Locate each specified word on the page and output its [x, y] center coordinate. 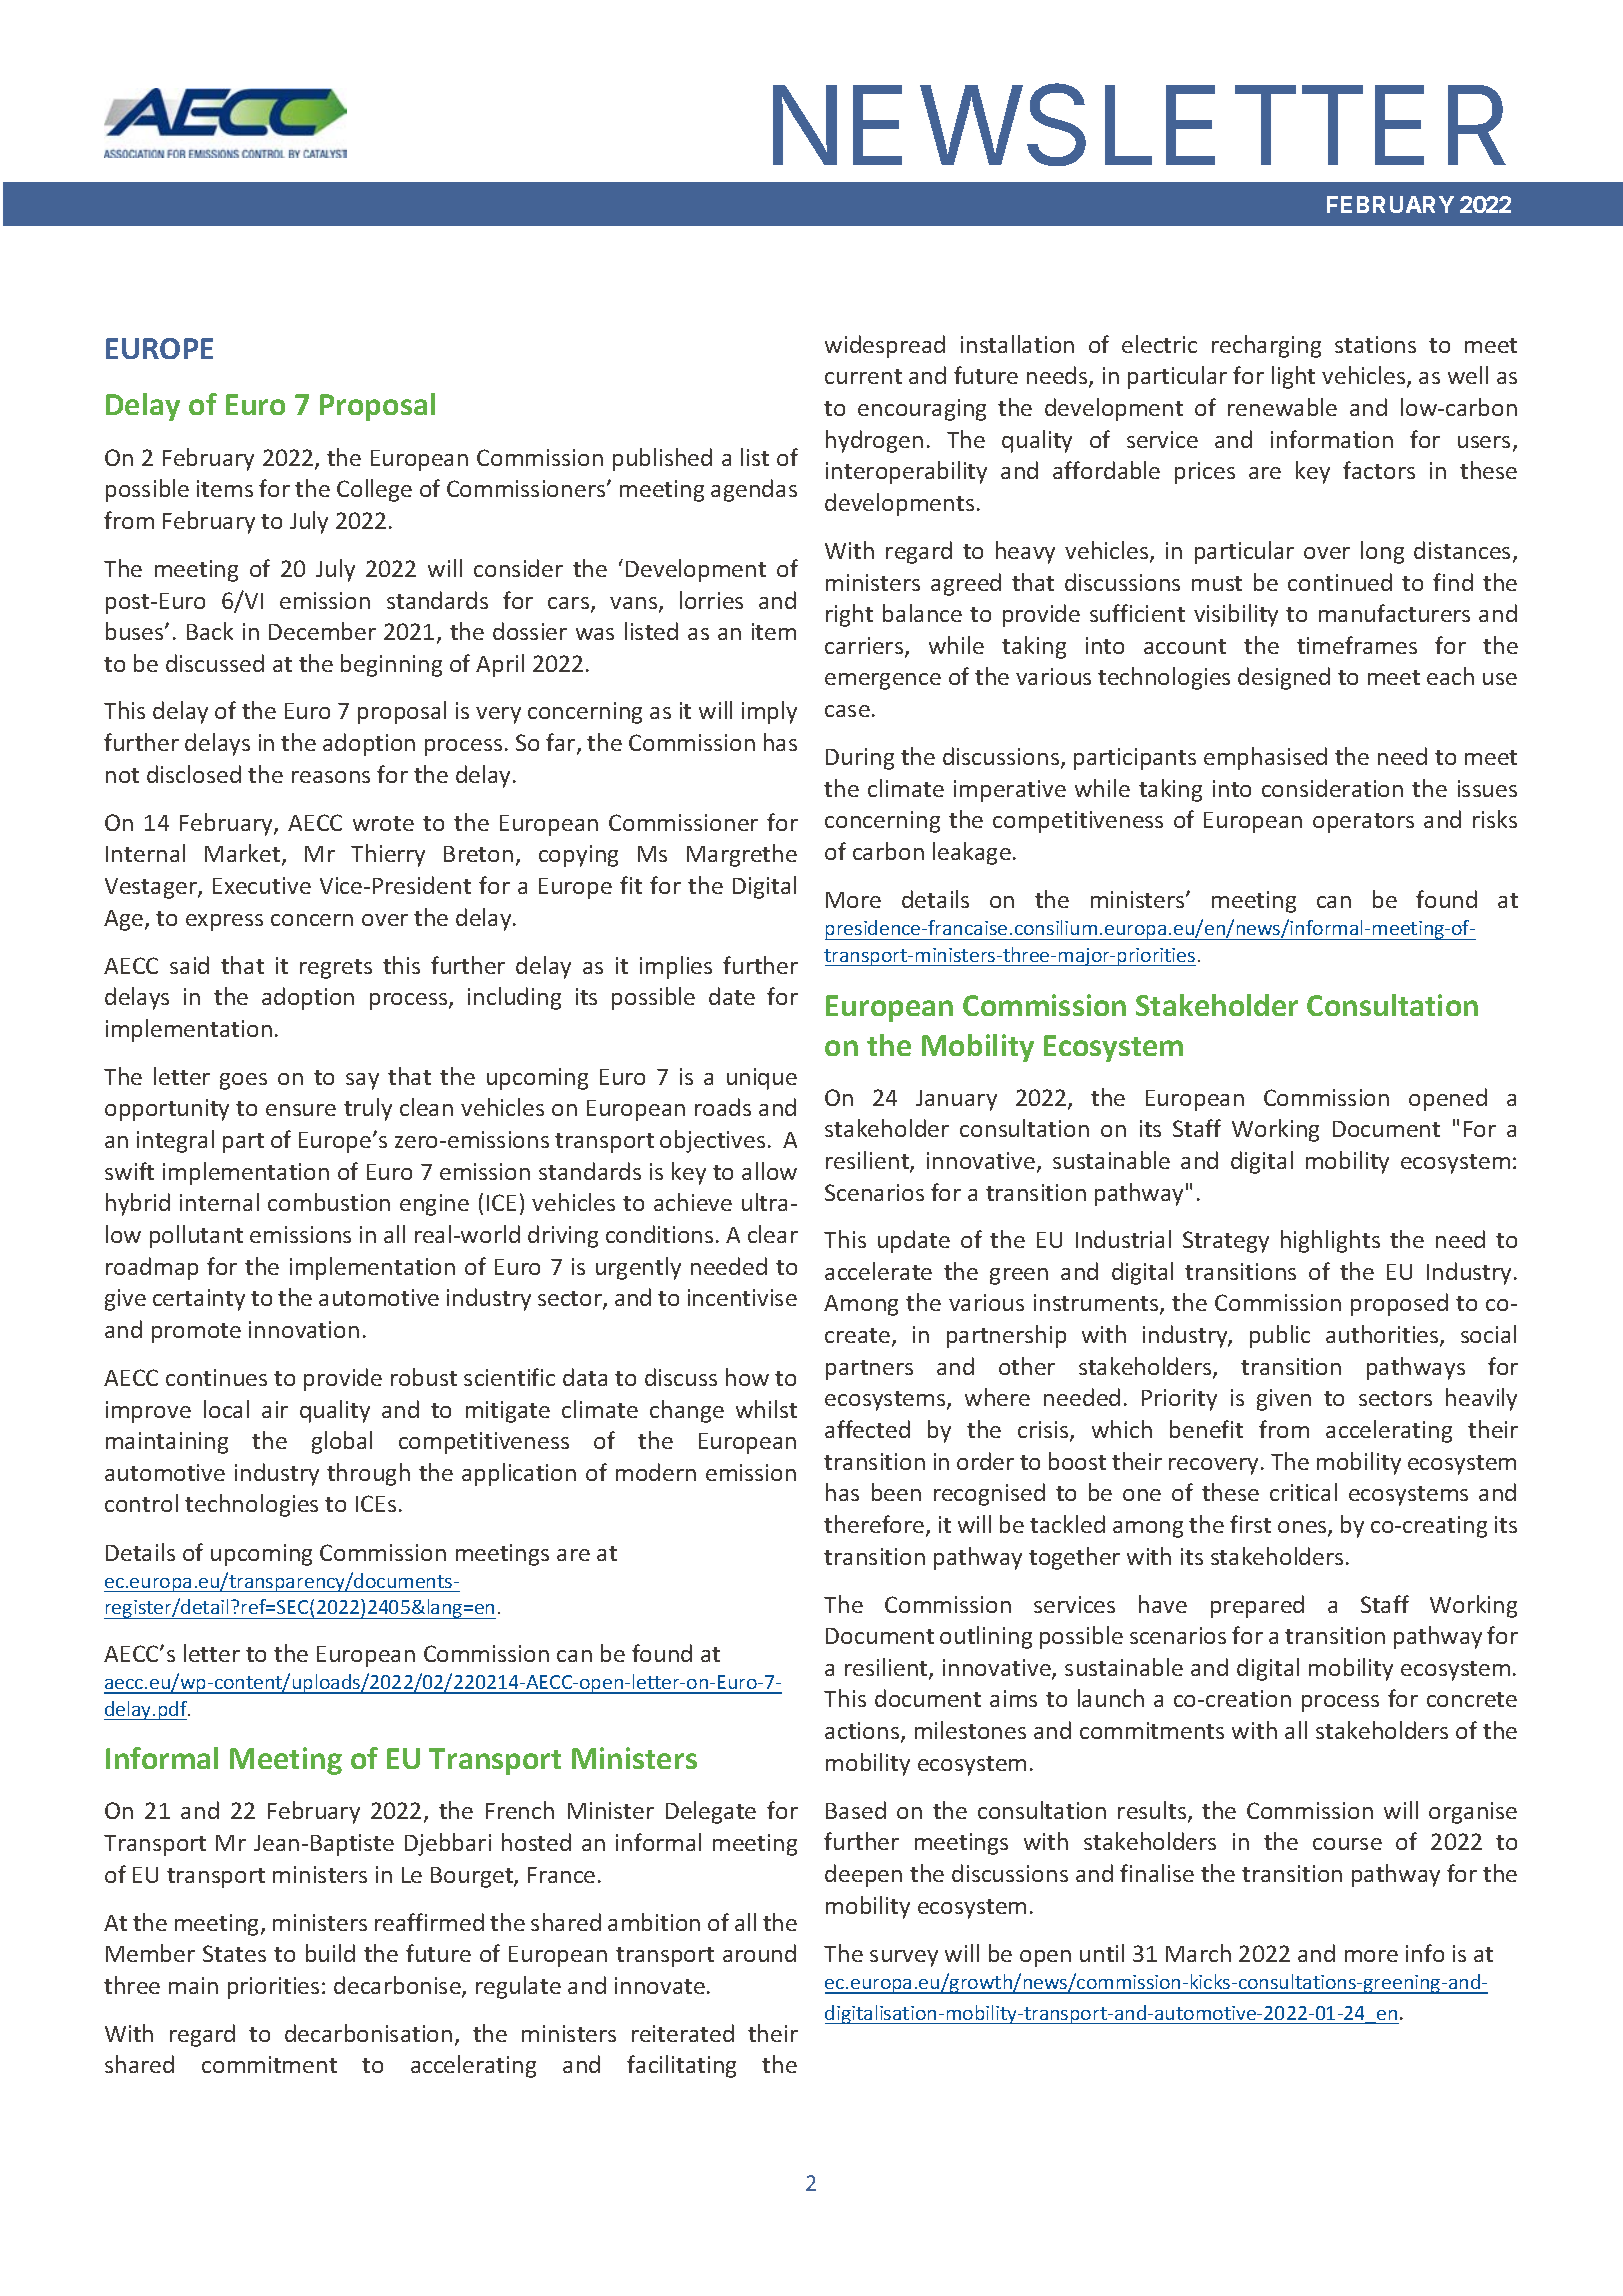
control [141, 1503]
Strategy [1226, 1242]
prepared [1257, 1606]
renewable [1282, 407]
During [860, 759]
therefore [875, 1525]
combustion [329, 1202]
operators [1363, 823]
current [863, 376]
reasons [331, 777]
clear [773, 1234]
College [374, 490]
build [330, 1953]
